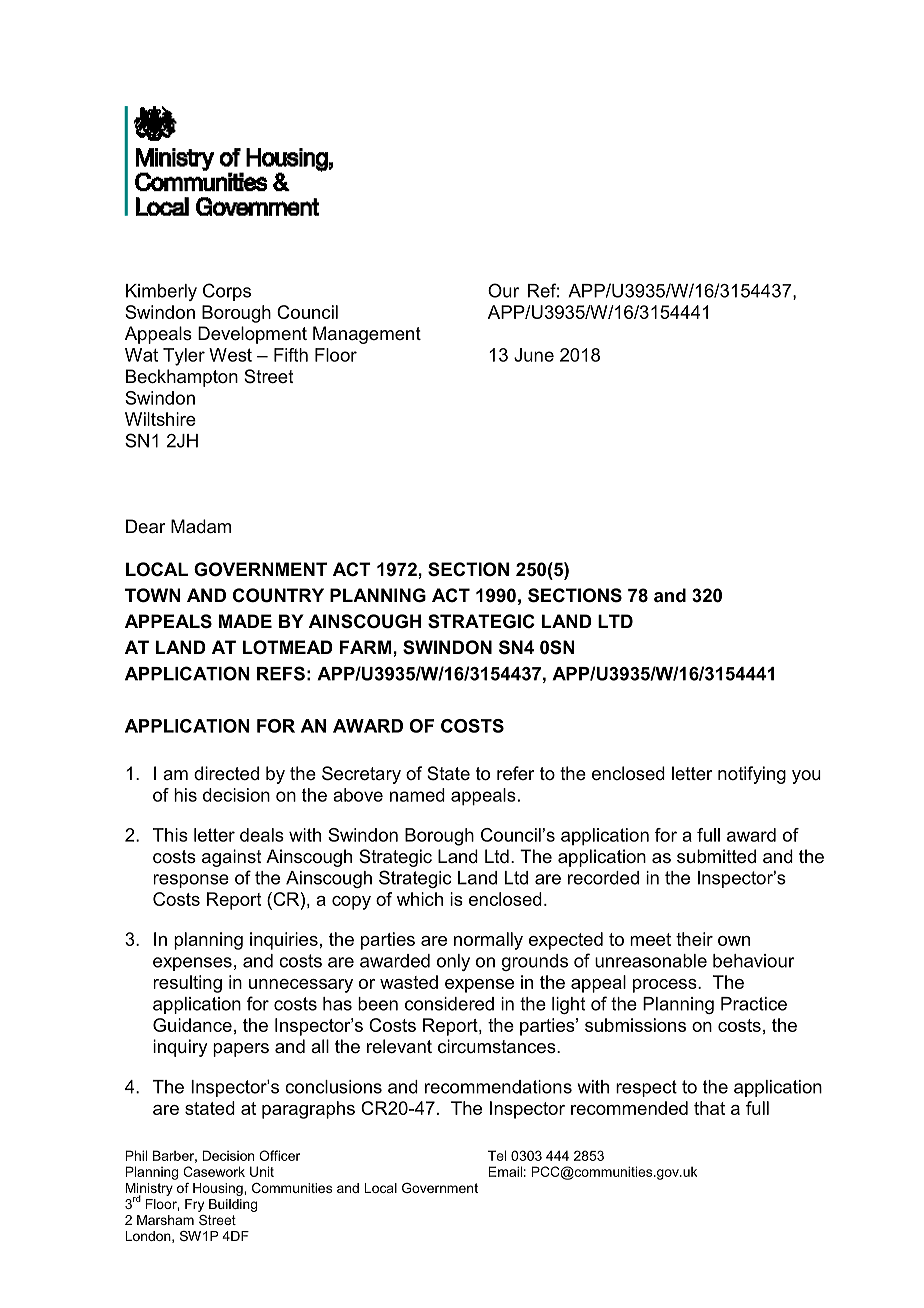  What do you see at coordinates (227, 292) in the screenshot?
I see `Corps` at bounding box center [227, 292].
